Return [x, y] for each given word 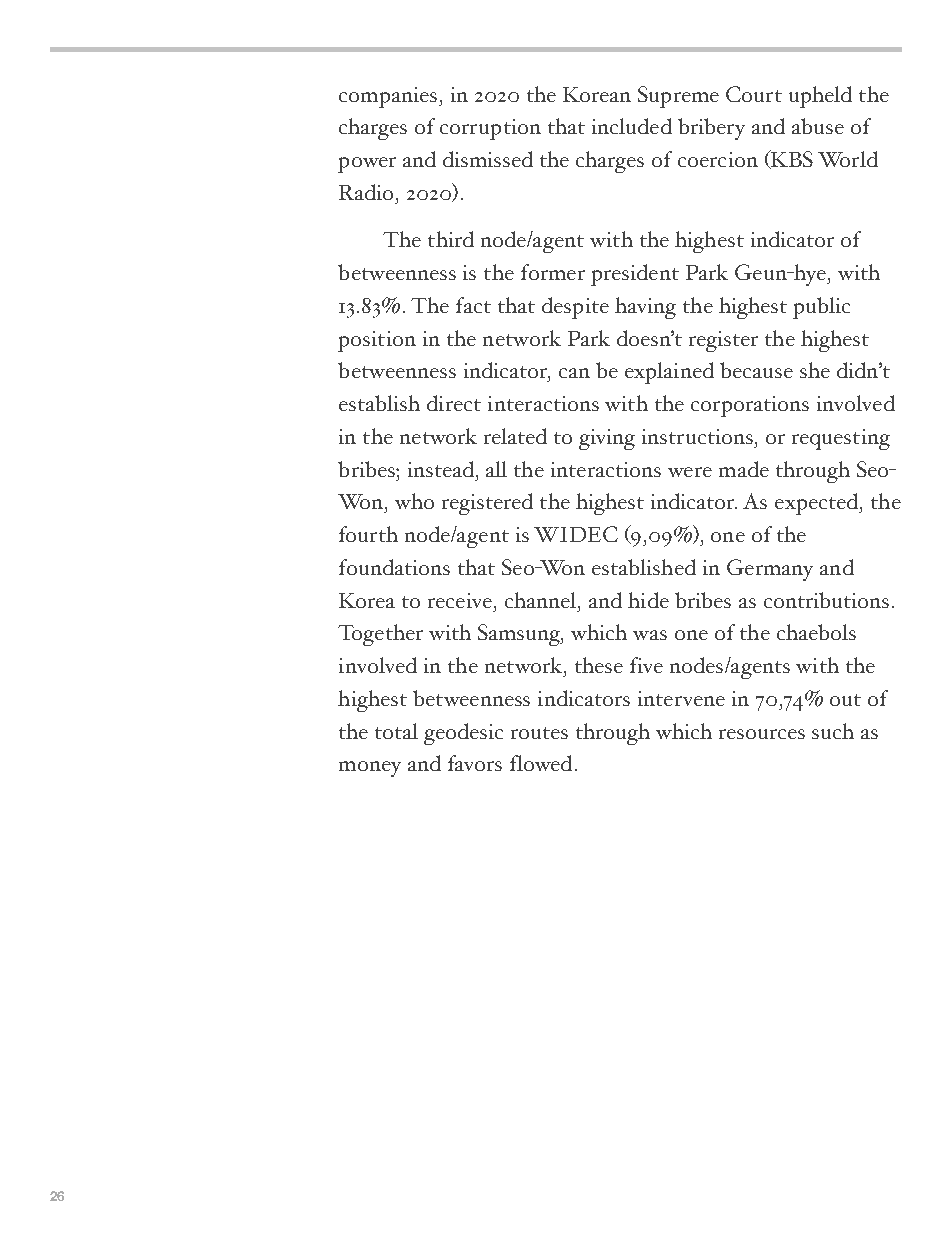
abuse [818, 126]
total [396, 731]
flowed [541, 763]
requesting [841, 439]
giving [607, 439]
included [632, 126]
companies [389, 97]
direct [454, 403]
